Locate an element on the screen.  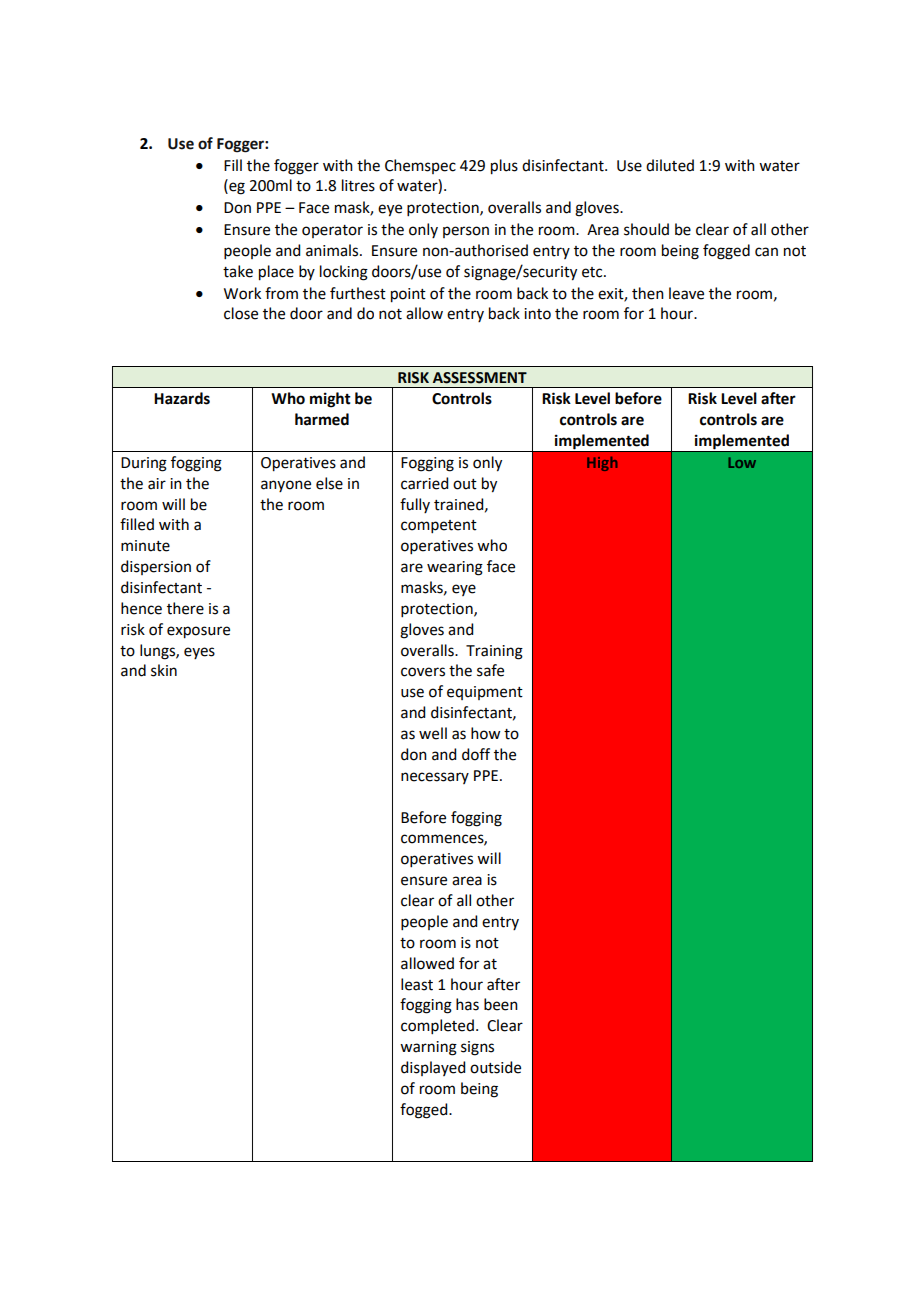
skin is located at coordinates (164, 670).
